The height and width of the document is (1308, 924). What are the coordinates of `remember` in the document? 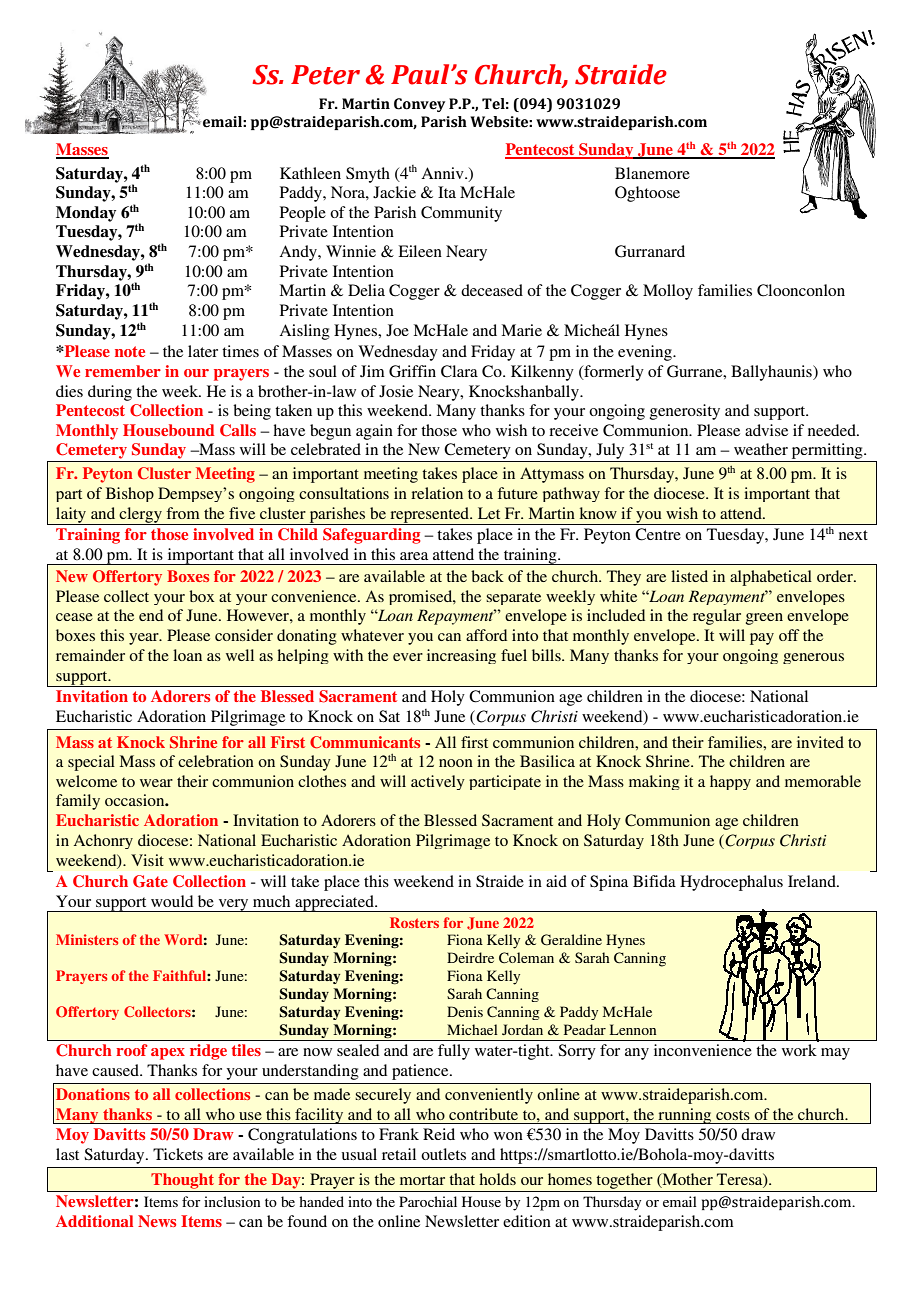 It's located at (123, 371).
